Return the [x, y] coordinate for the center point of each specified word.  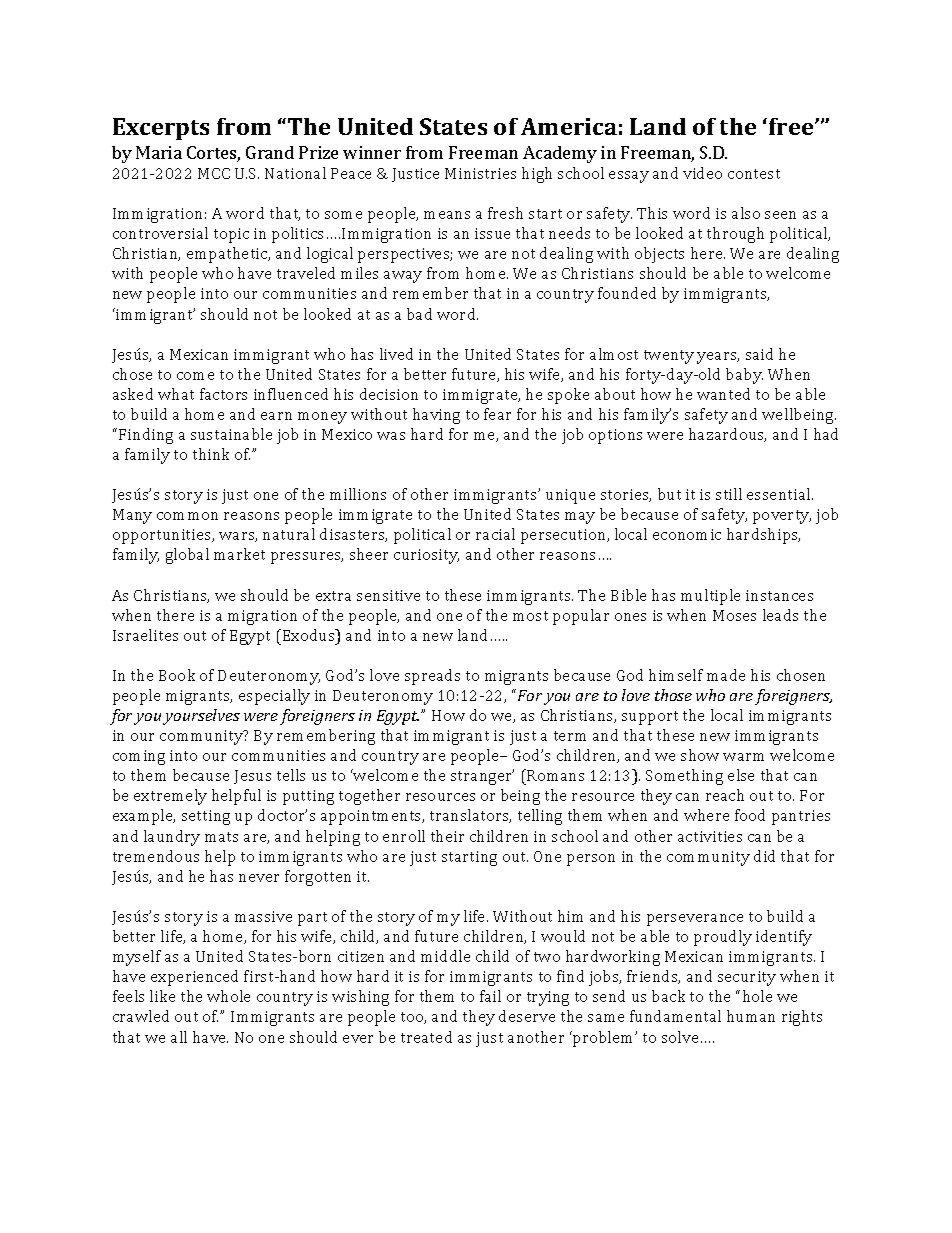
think [211, 454]
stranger [482, 777]
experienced [194, 978]
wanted [723, 394]
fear [497, 414]
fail [490, 996]
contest [754, 174]
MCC [214, 173]
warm [743, 757]
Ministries [480, 173]
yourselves [201, 717]
